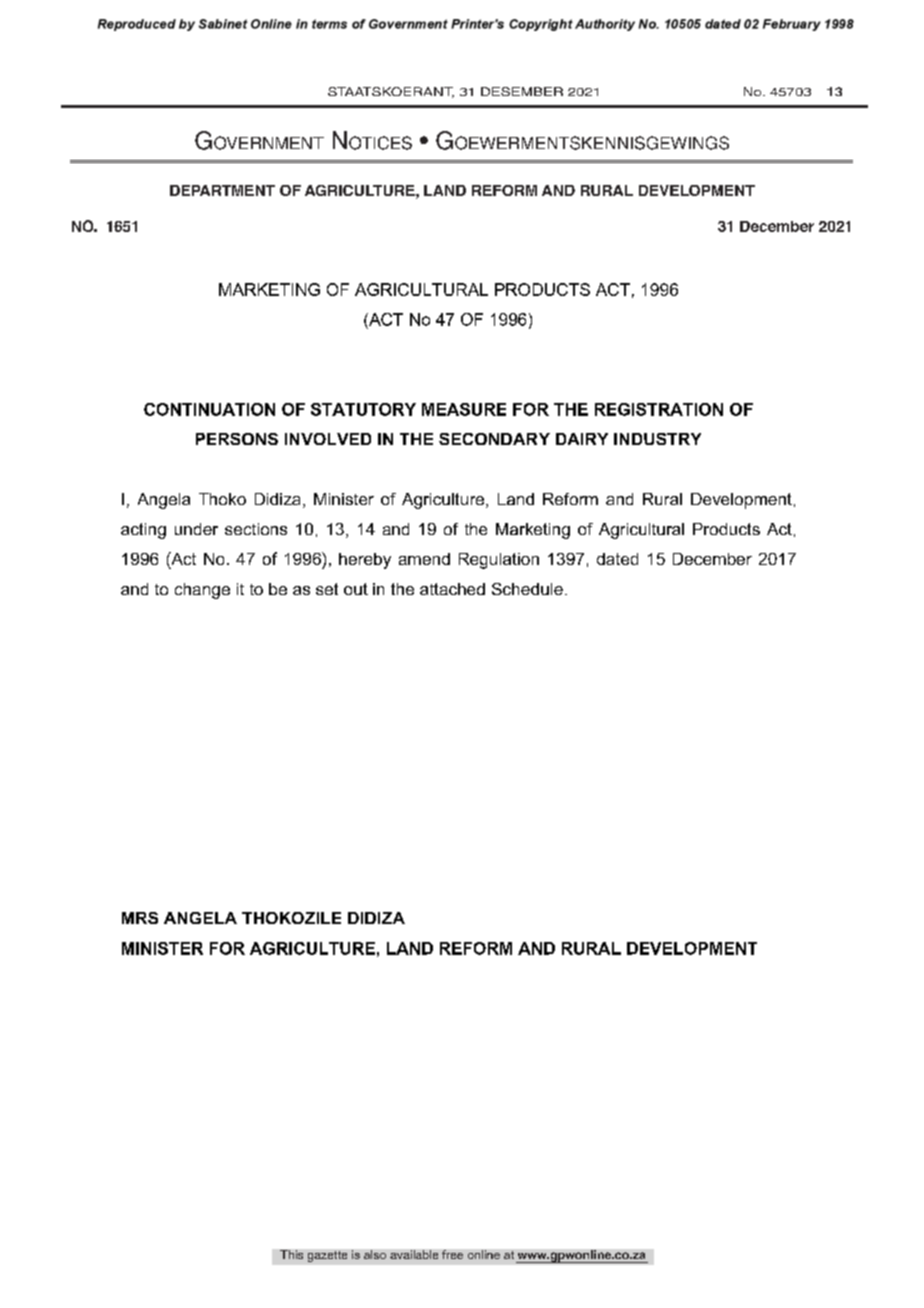  What do you see at coordinates (291, 1254) in the document?
I see `This` at bounding box center [291, 1254].
